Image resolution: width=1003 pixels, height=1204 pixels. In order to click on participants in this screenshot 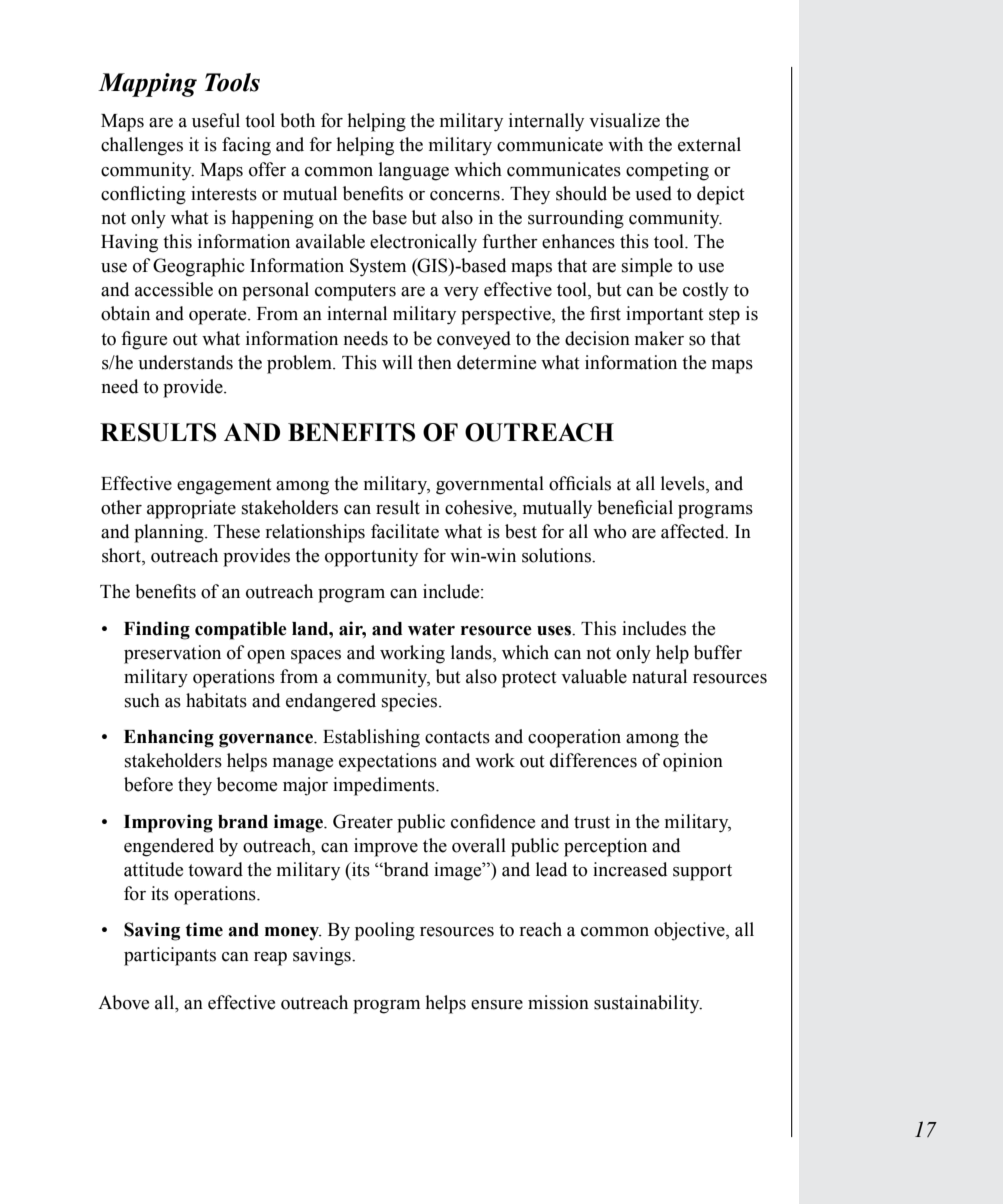, I will do `click(170, 956)`.
